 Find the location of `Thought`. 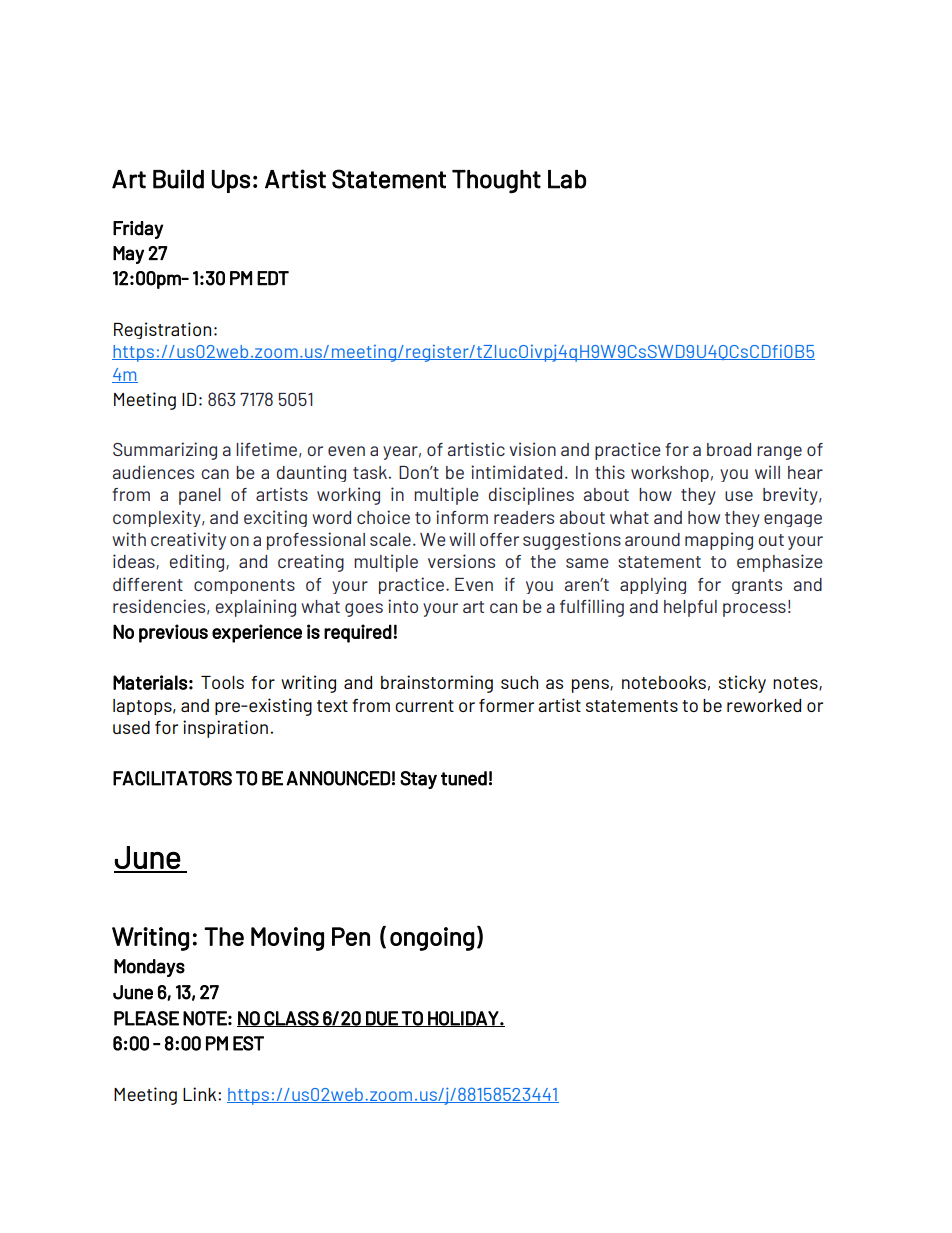

Thought is located at coordinates (496, 181).
